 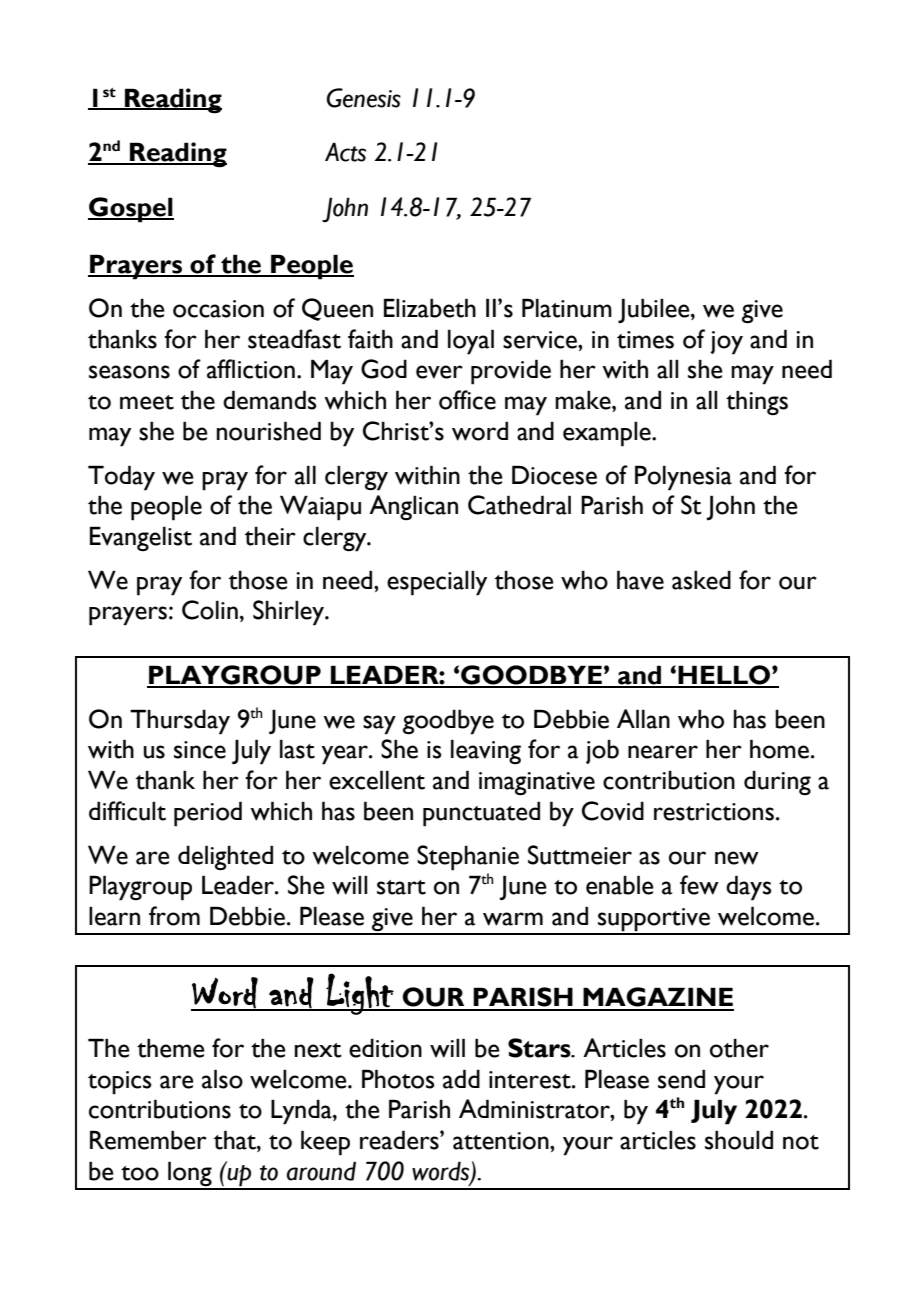 What do you see at coordinates (701, 580) in the image?
I see `asked` at bounding box center [701, 580].
